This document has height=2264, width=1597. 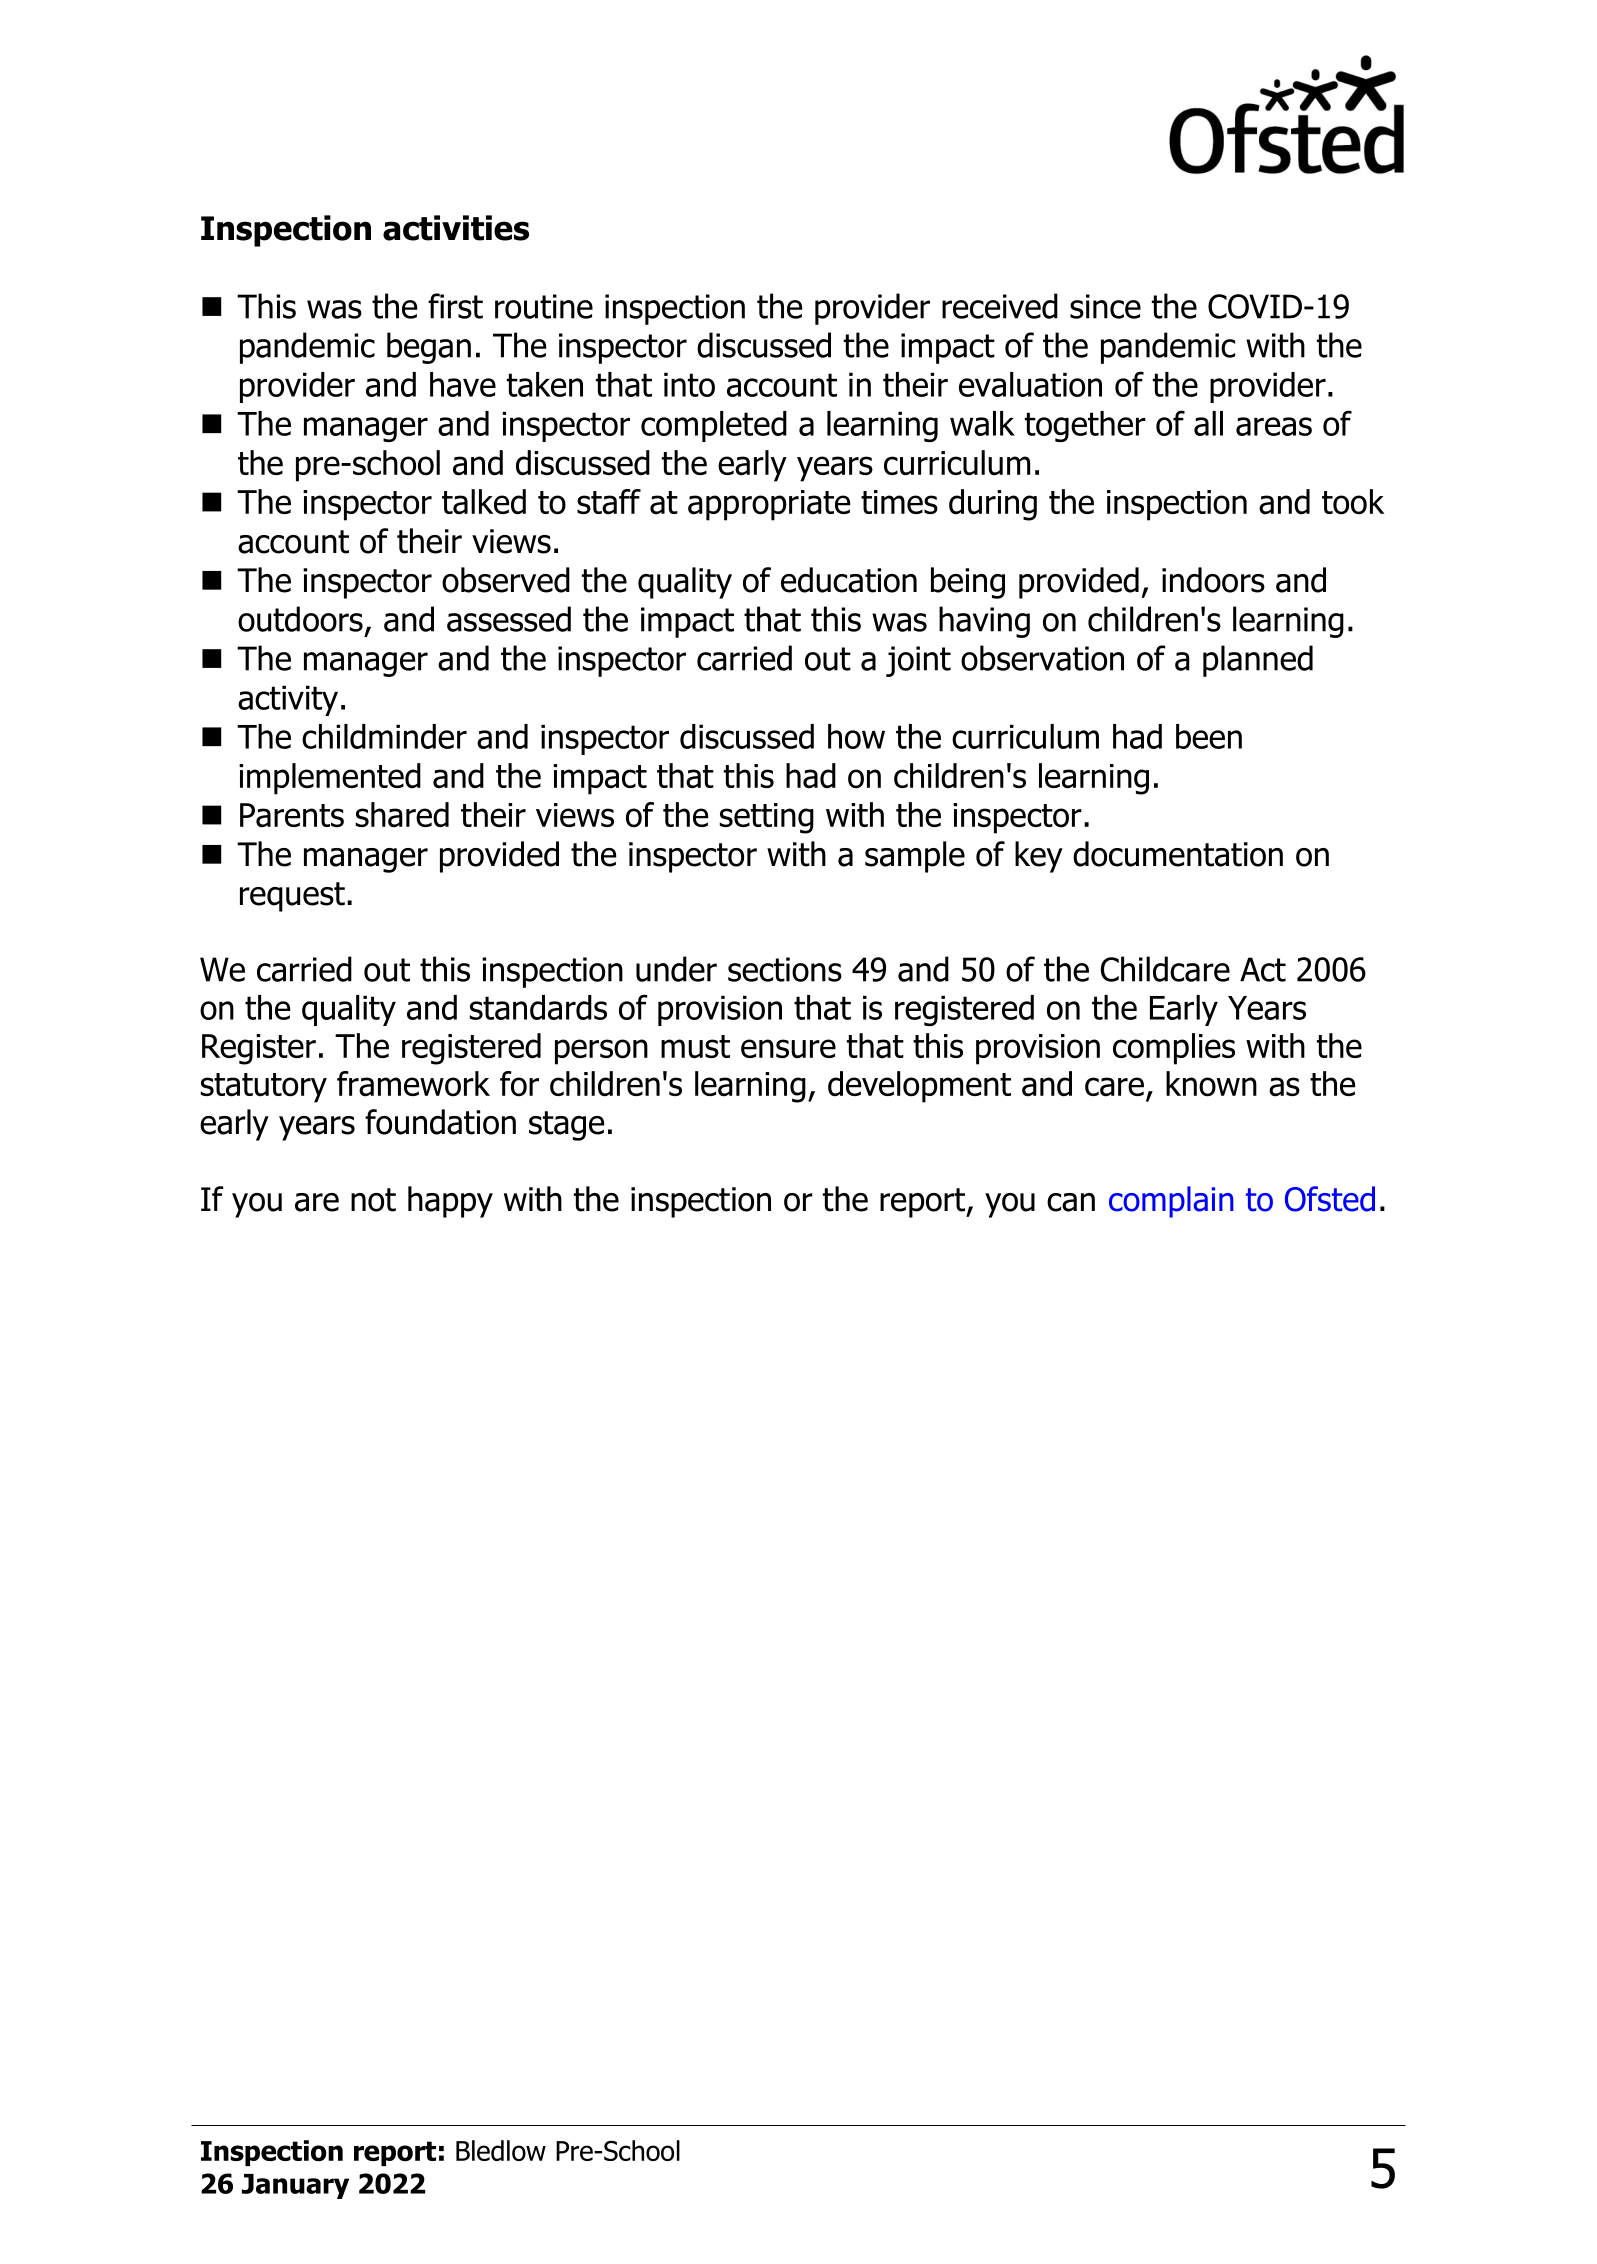 What do you see at coordinates (1171, 1202) in the document?
I see `complain` at bounding box center [1171, 1202].
